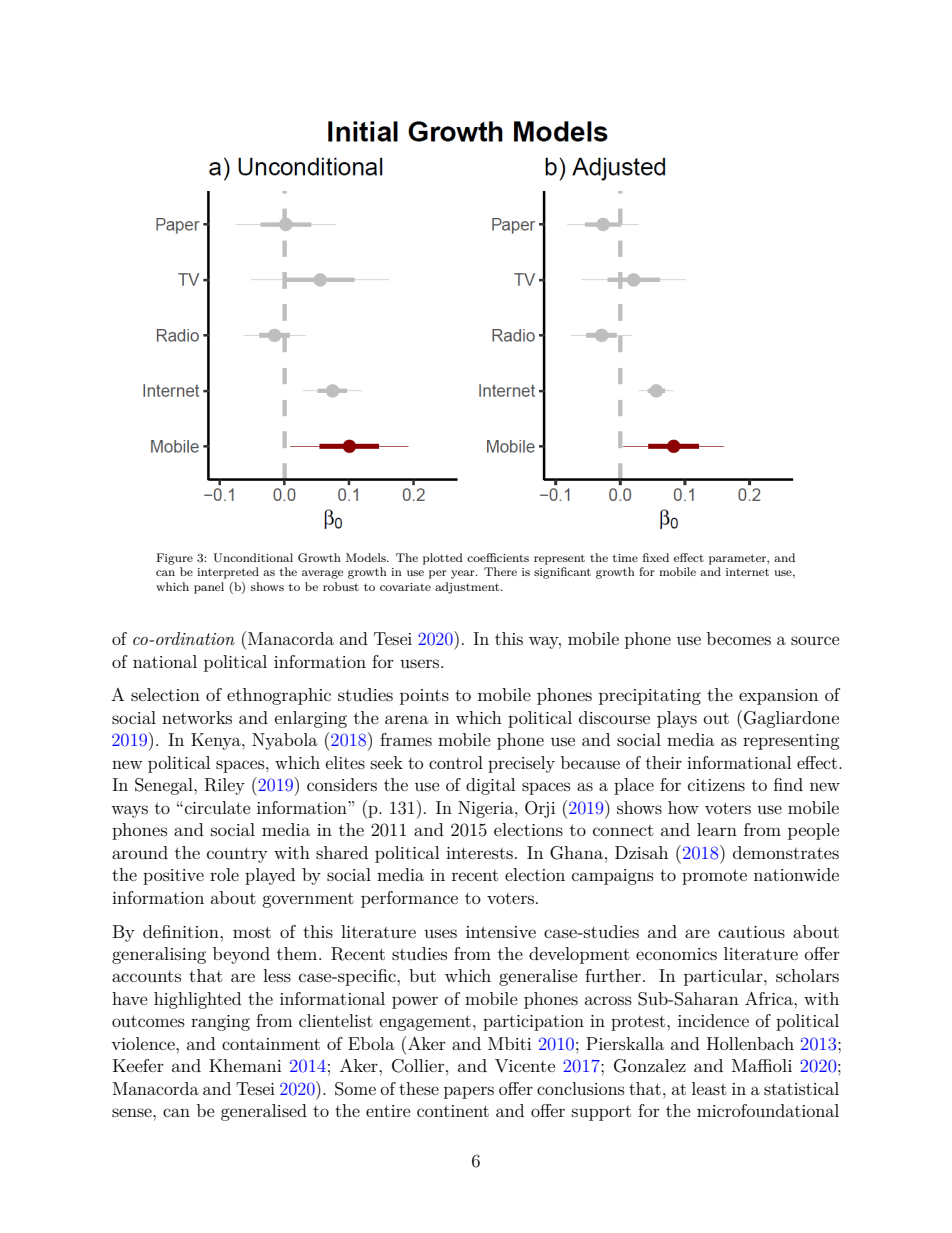 The height and width of the document is (1233, 952). What do you see at coordinates (469, 1092) in the document?
I see `papers` at bounding box center [469, 1092].
